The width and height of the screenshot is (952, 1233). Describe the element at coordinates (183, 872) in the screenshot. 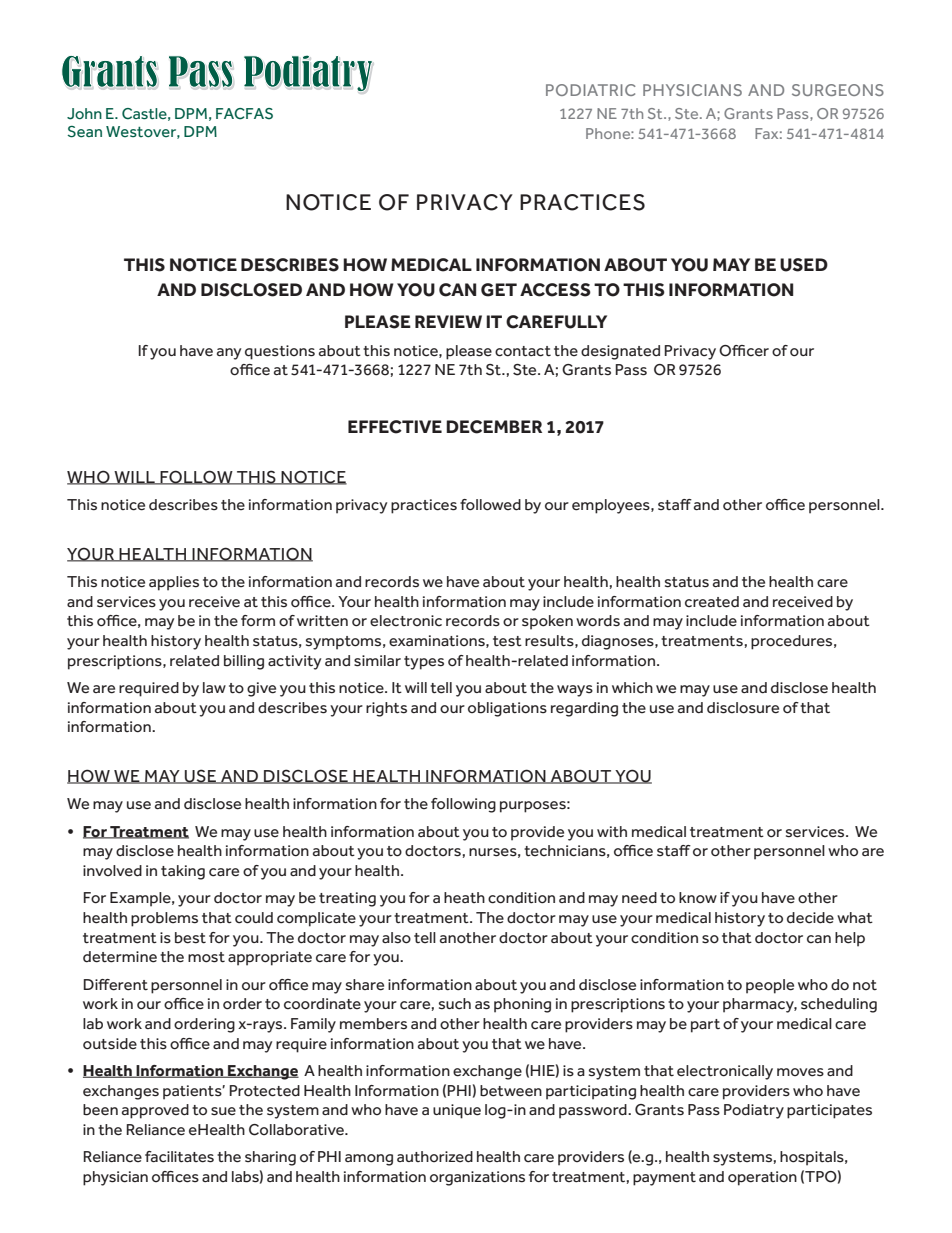

I see `taking` at that location.
